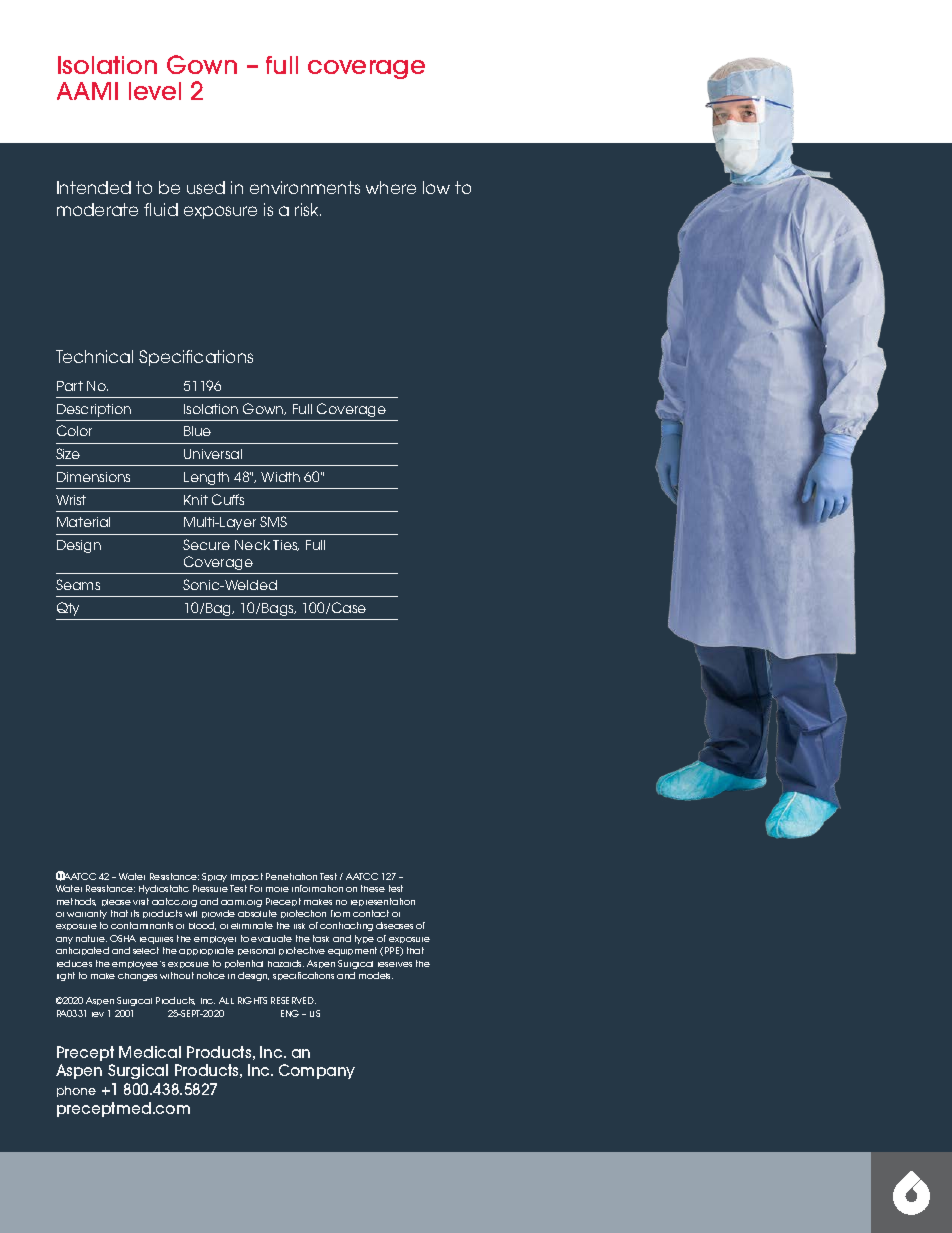  What do you see at coordinates (155, 91) in the screenshot?
I see `level` at bounding box center [155, 91].
